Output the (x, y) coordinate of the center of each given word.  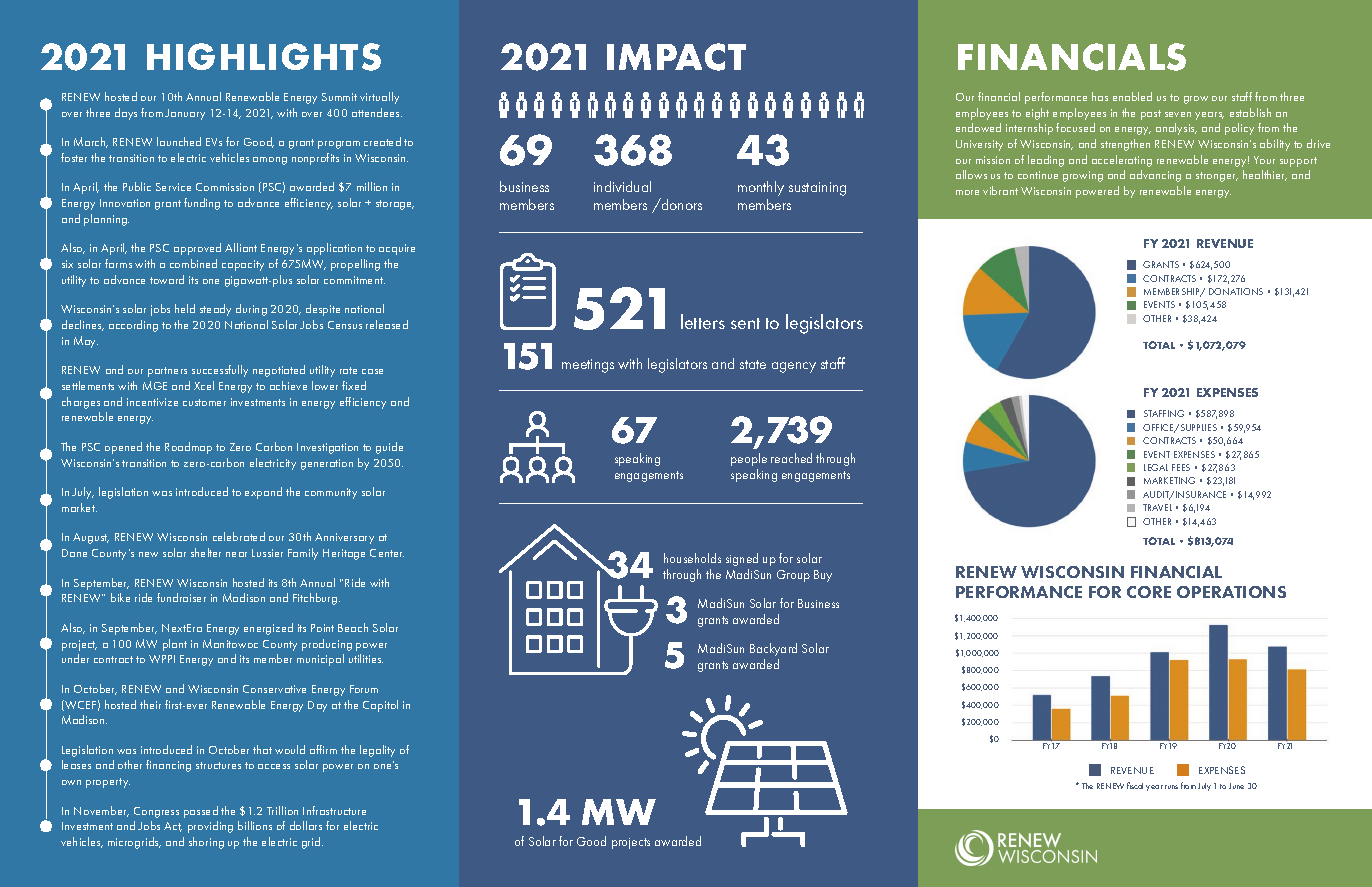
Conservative (274, 689)
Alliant (241, 247)
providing (210, 827)
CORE (1149, 592)
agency (794, 367)
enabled (1132, 96)
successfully (220, 371)
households (692, 558)
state (753, 364)
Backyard (773, 649)
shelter (206, 552)
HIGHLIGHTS (264, 57)
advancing (1155, 176)
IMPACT (676, 57)
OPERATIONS (1231, 592)
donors (681, 204)
